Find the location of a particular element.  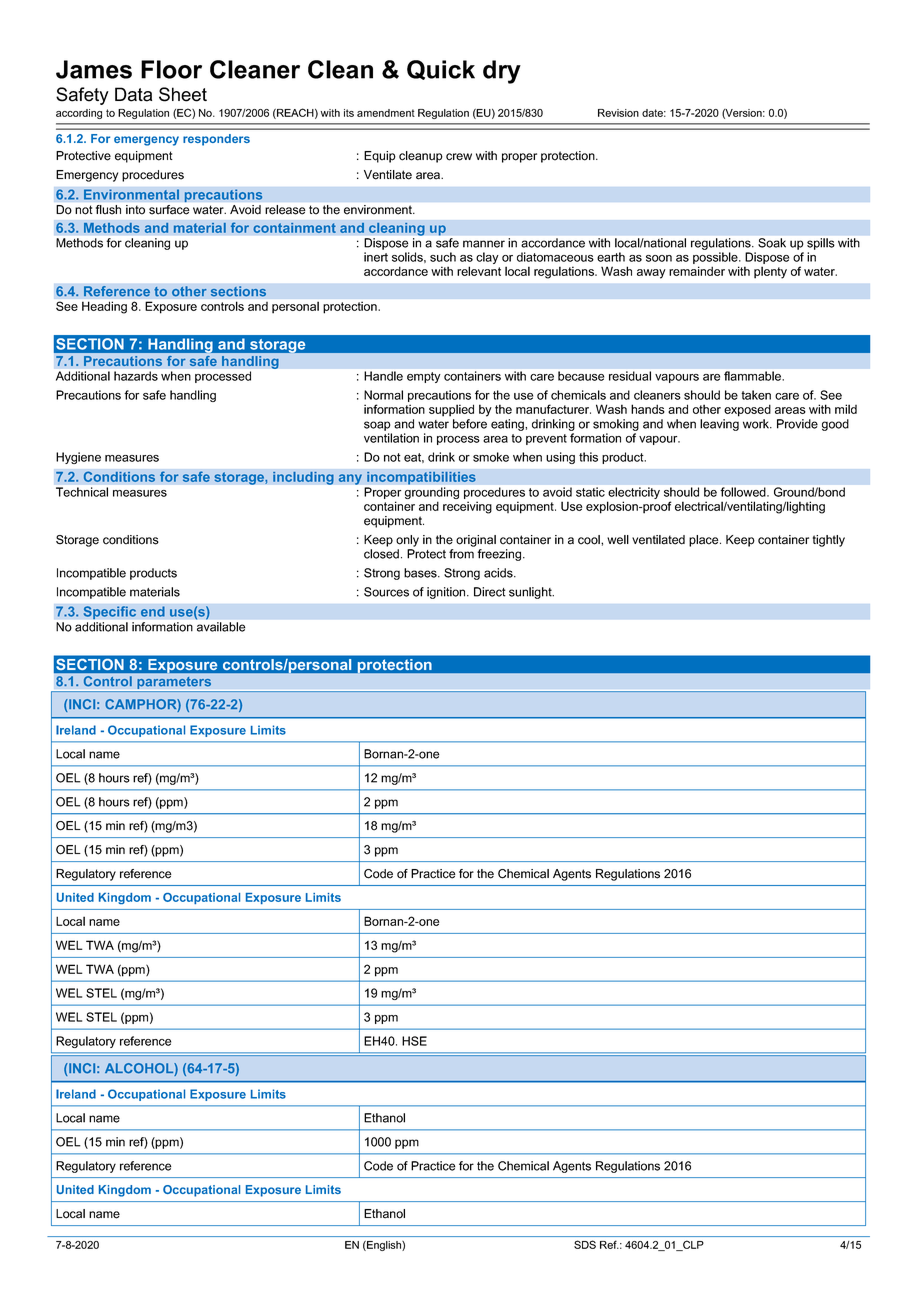

Sheet is located at coordinates (183, 94).
